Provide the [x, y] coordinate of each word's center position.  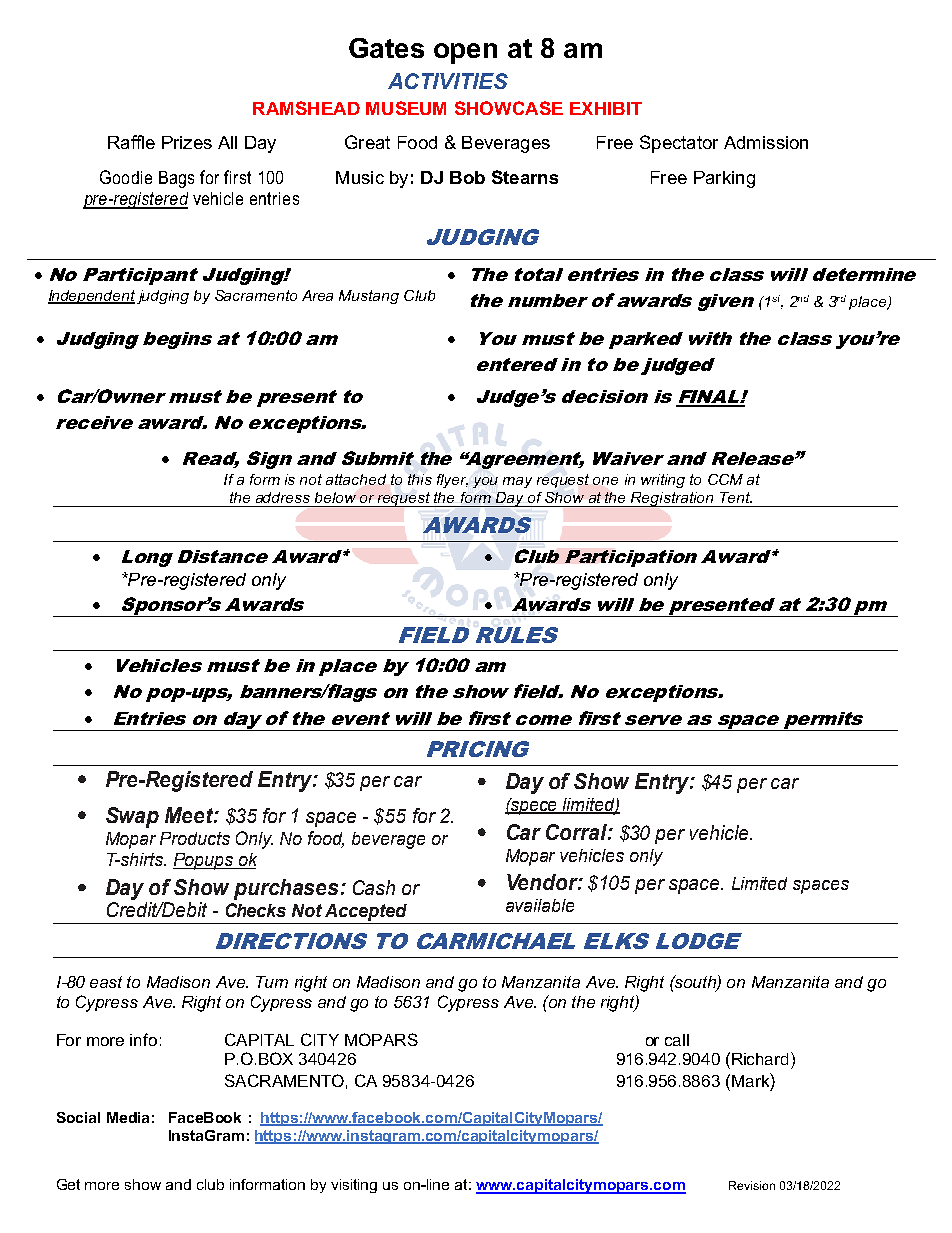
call [677, 1040]
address [283, 497]
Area [317, 295]
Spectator [679, 144]
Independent [91, 297]
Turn [272, 982]
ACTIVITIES [448, 81]
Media [128, 1117]
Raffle [131, 142]
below [335, 497]
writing [663, 481]
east [106, 982]
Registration [672, 499]
